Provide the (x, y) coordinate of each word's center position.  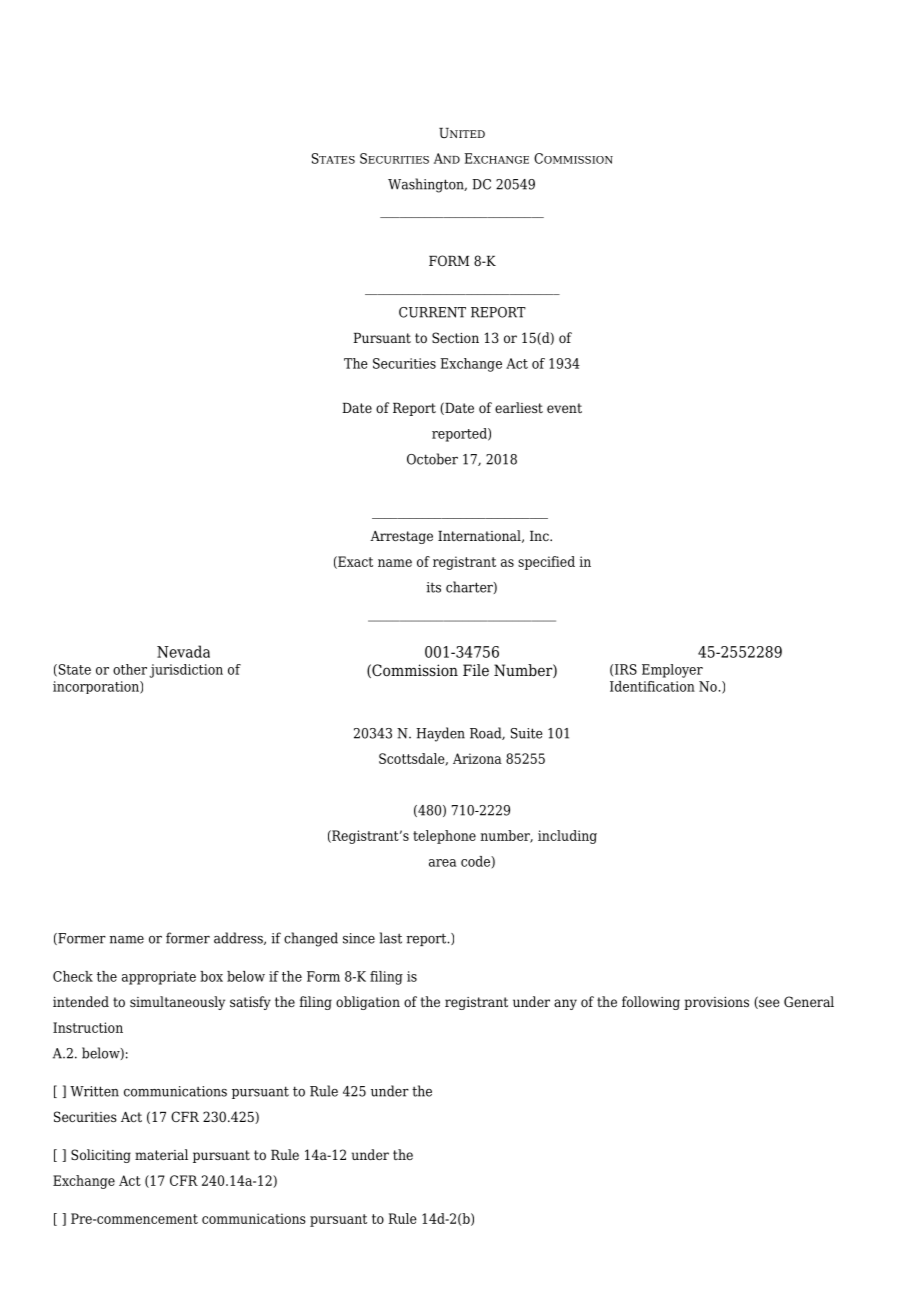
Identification (652, 686)
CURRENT (432, 312)
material (161, 1154)
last (391, 938)
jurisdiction (186, 671)
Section (455, 337)
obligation (368, 1003)
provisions (716, 1003)
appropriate (159, 978)
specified (546, 563)
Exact (354, 562)
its (433, 587)
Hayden (440, 734)
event (564, 408)
